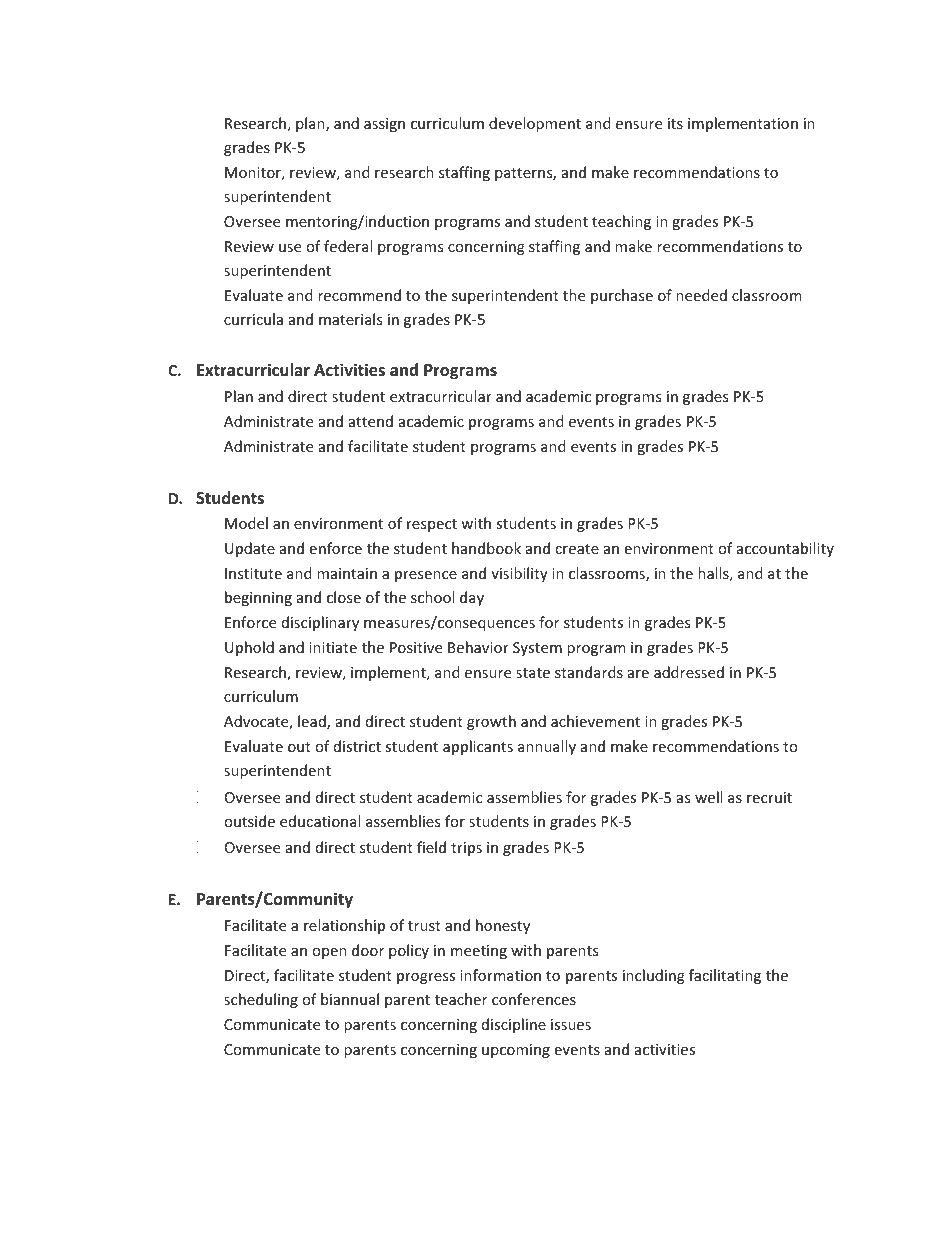 This screenshot has height=1233, width=952. What do you see at coordinates (622, 296) in the screenshot?
I see `purchase` at bounding box center [622, 296].
